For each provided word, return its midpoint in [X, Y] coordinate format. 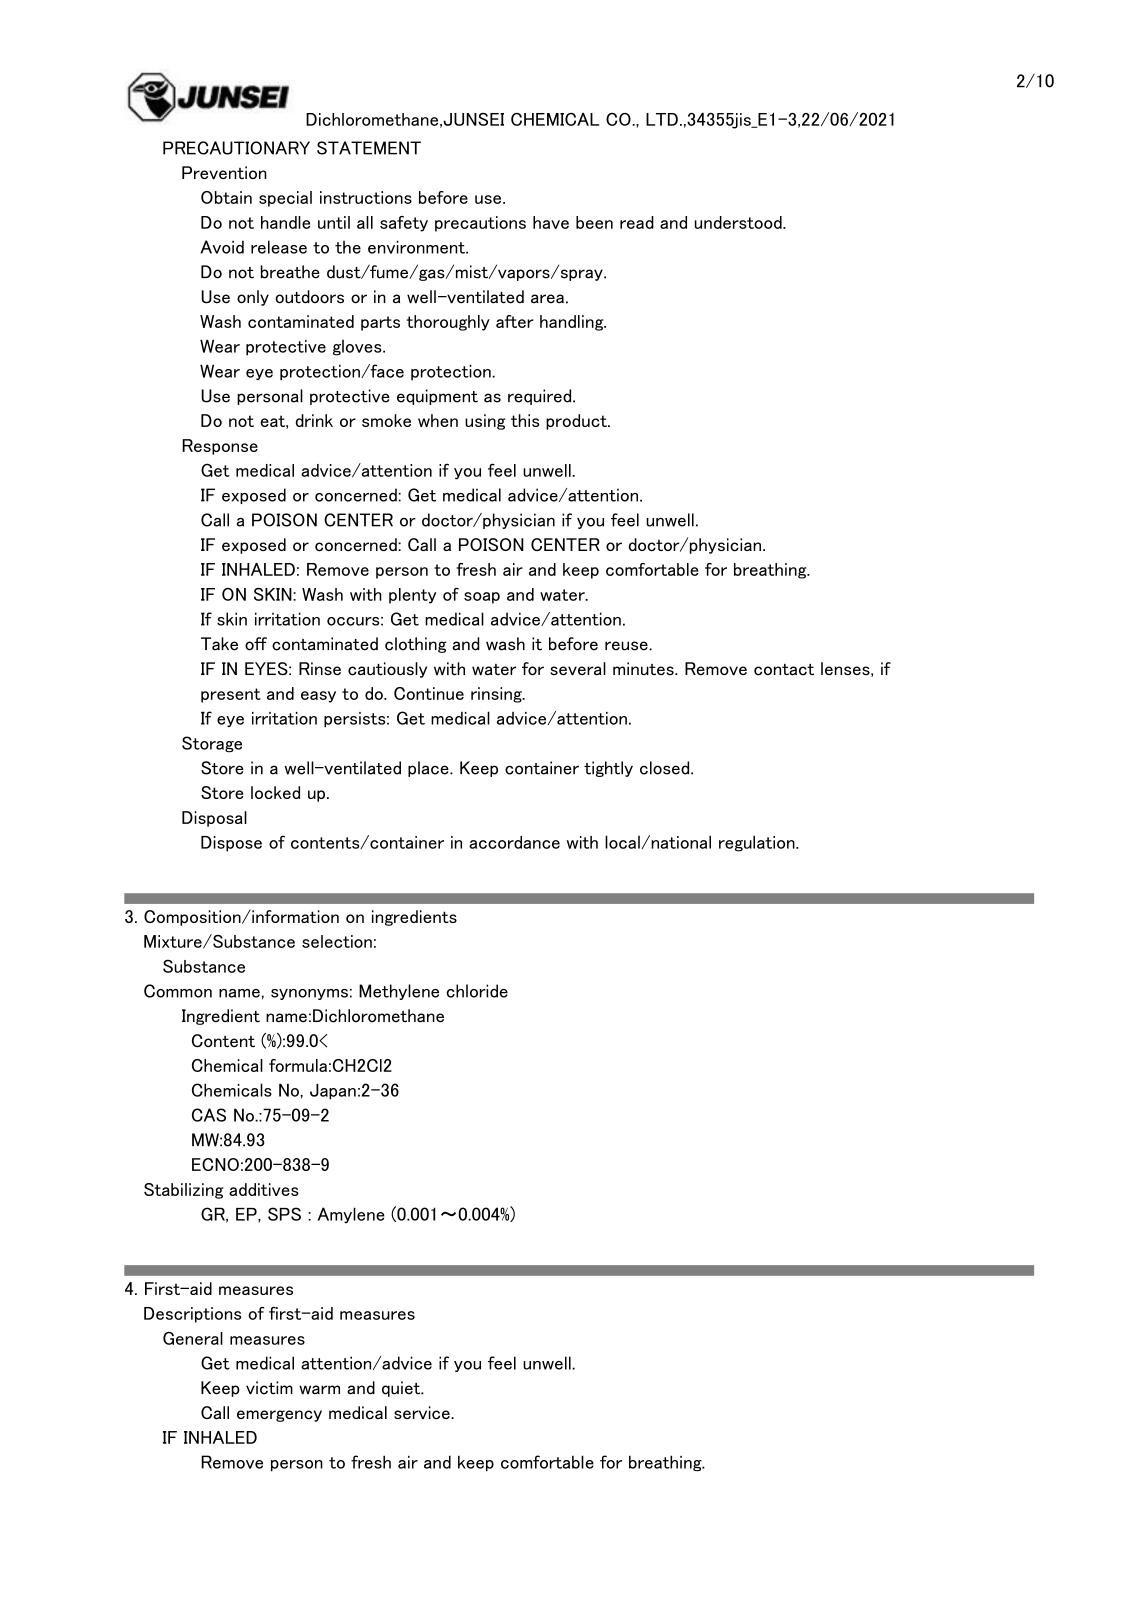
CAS [209, 1115]
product [577, 422]
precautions [480, 224]
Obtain [226, 197]
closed [666, 768]
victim [269, 1388]
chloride [477, 991]
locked [275, 792]
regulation [758, 843]
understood [739, 222]
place [429, 769]
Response [220, 447]
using [485, 422]
